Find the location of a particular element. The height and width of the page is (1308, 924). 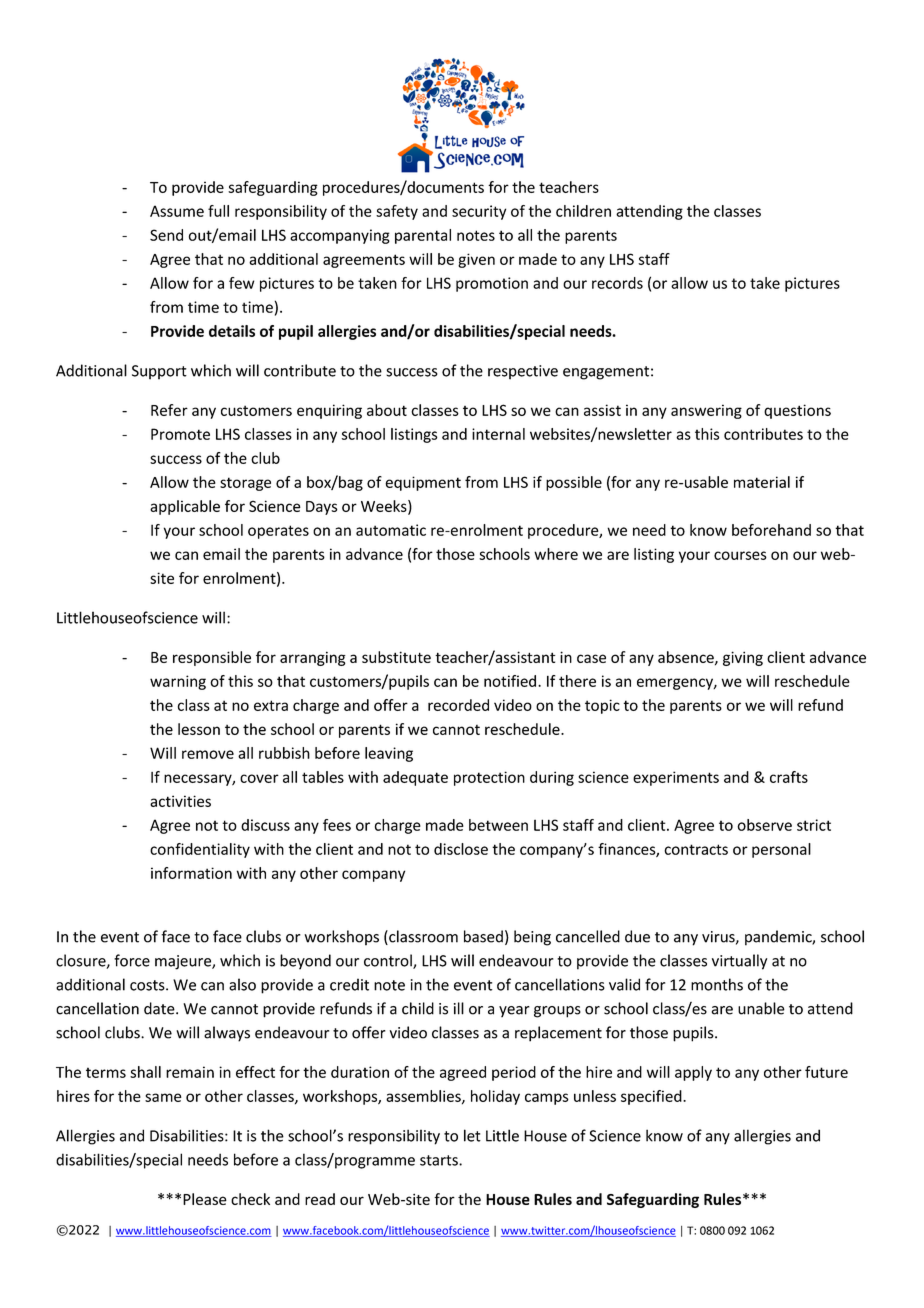

Please is located at coordinates (205, 1199).
